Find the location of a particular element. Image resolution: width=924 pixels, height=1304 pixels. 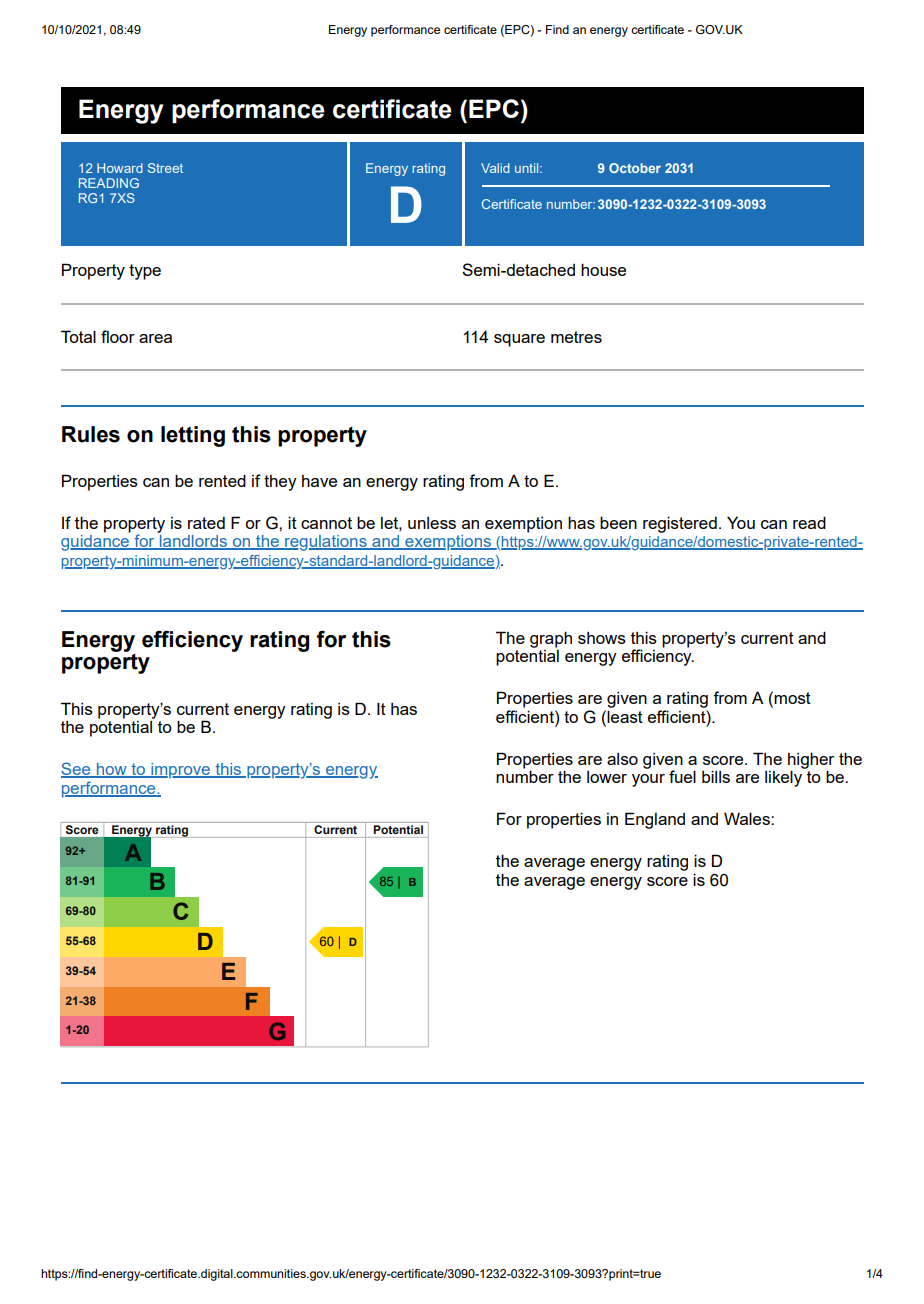

Valid is located at coordinates (495, 168).
